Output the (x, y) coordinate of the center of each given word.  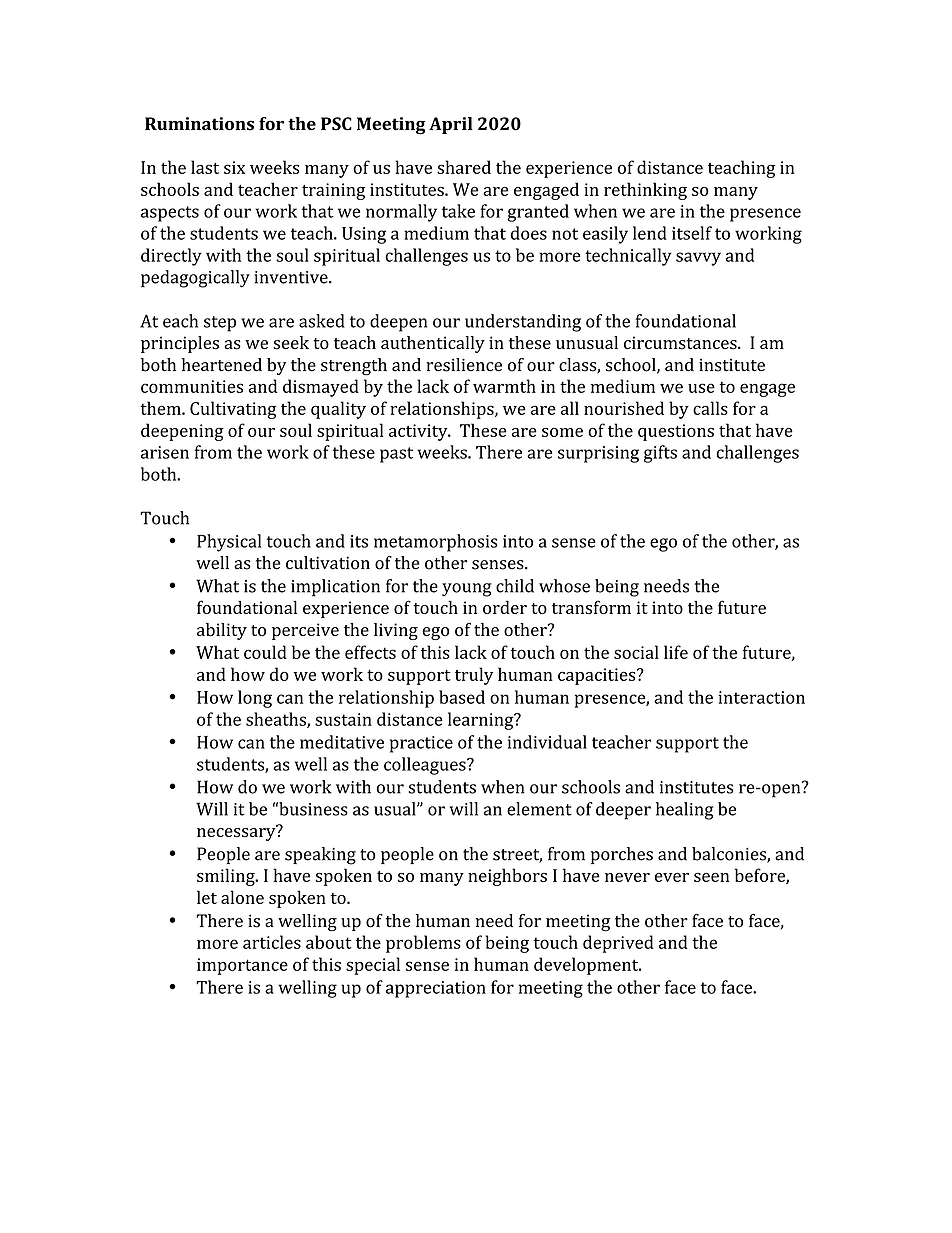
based (462, 697)
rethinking (645, 191)
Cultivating (233, 410)
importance (242, 966)
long (255, 699)
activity (419, 432)
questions (676, 432)
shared (464, 167)
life (676, 652)
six (234, 167)
